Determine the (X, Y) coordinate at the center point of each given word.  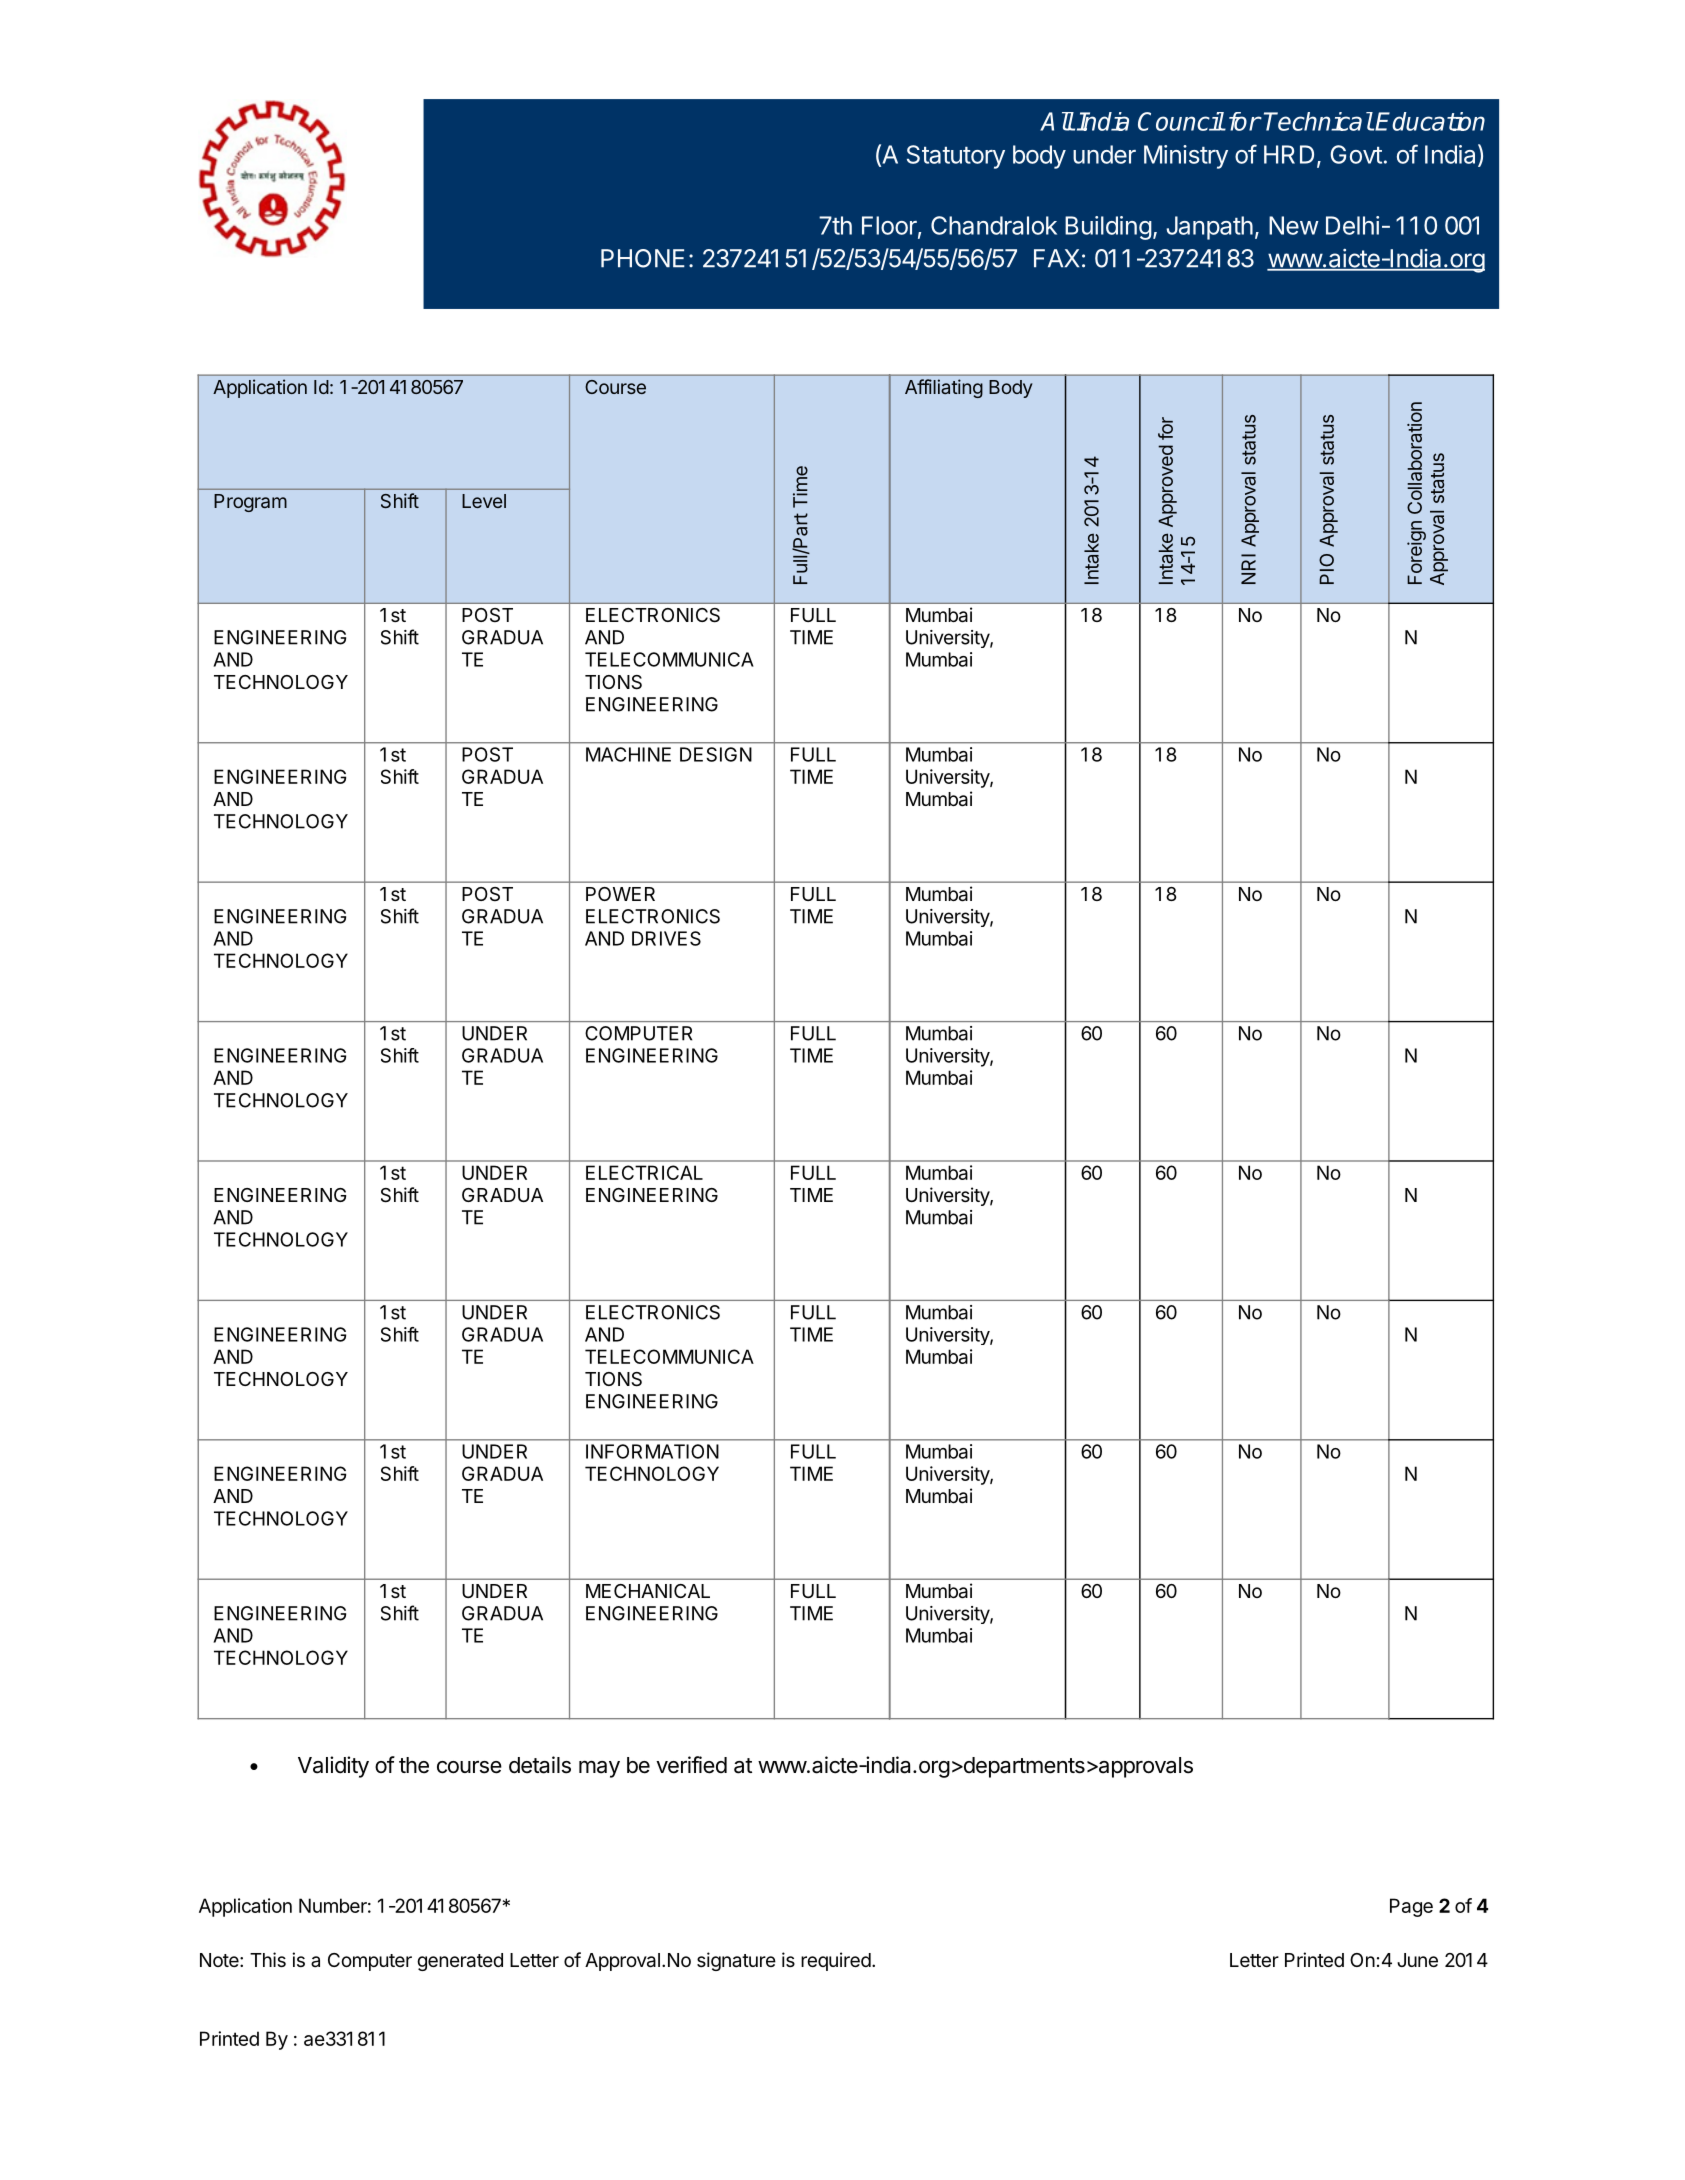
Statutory (956, 157)
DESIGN (716, 754)
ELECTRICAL (644, 1172)
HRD (1289, 154)
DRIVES (666, 938)
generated (460, 1962)
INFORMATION (652, 1451)
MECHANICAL (648, 1591)
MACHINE (628, 754)
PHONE (643, 258)
